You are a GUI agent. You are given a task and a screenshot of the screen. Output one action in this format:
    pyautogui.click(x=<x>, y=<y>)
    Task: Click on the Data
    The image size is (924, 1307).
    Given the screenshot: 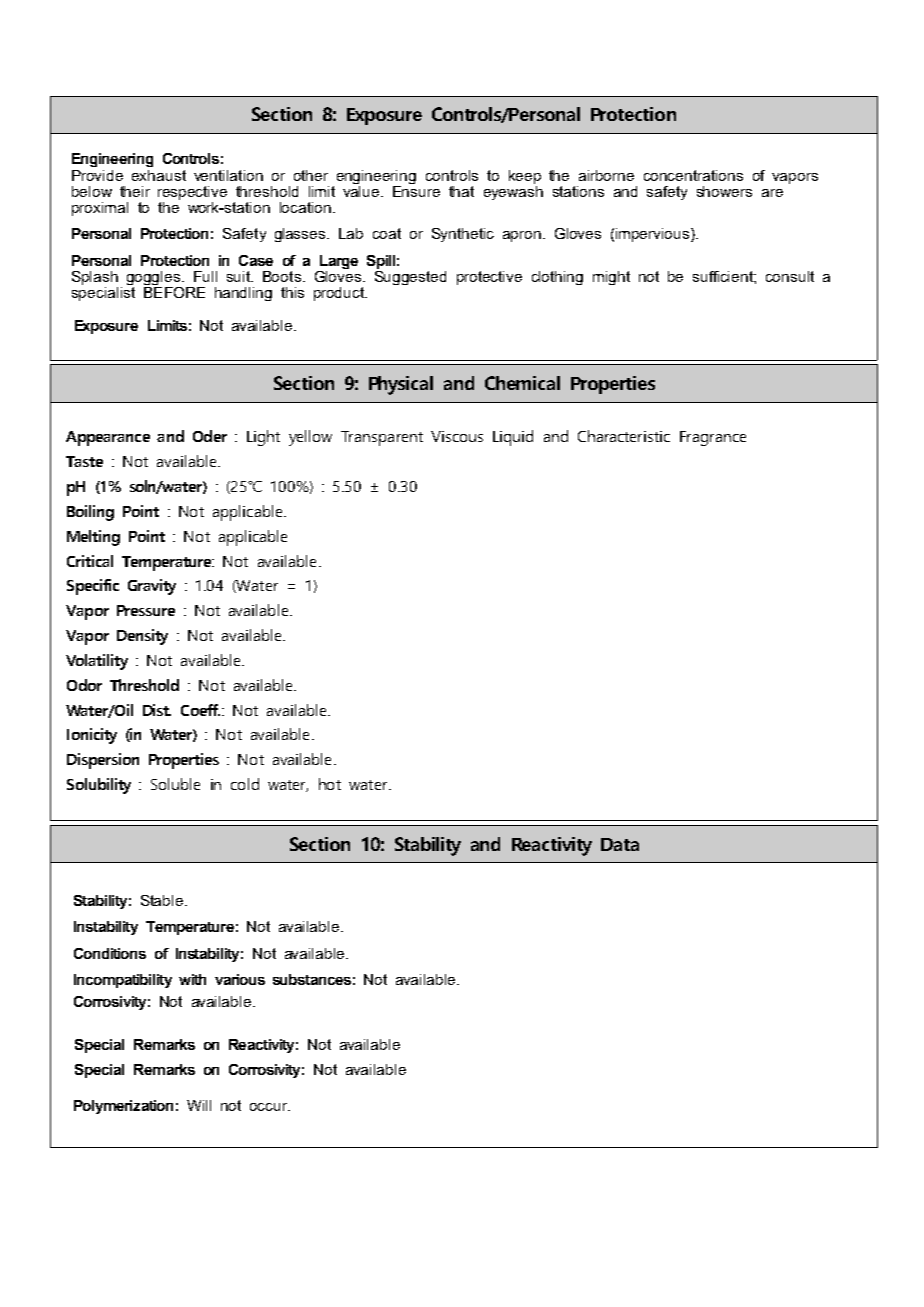 What is the action you would take?
    pyautogui.click(x=620, y=844)
